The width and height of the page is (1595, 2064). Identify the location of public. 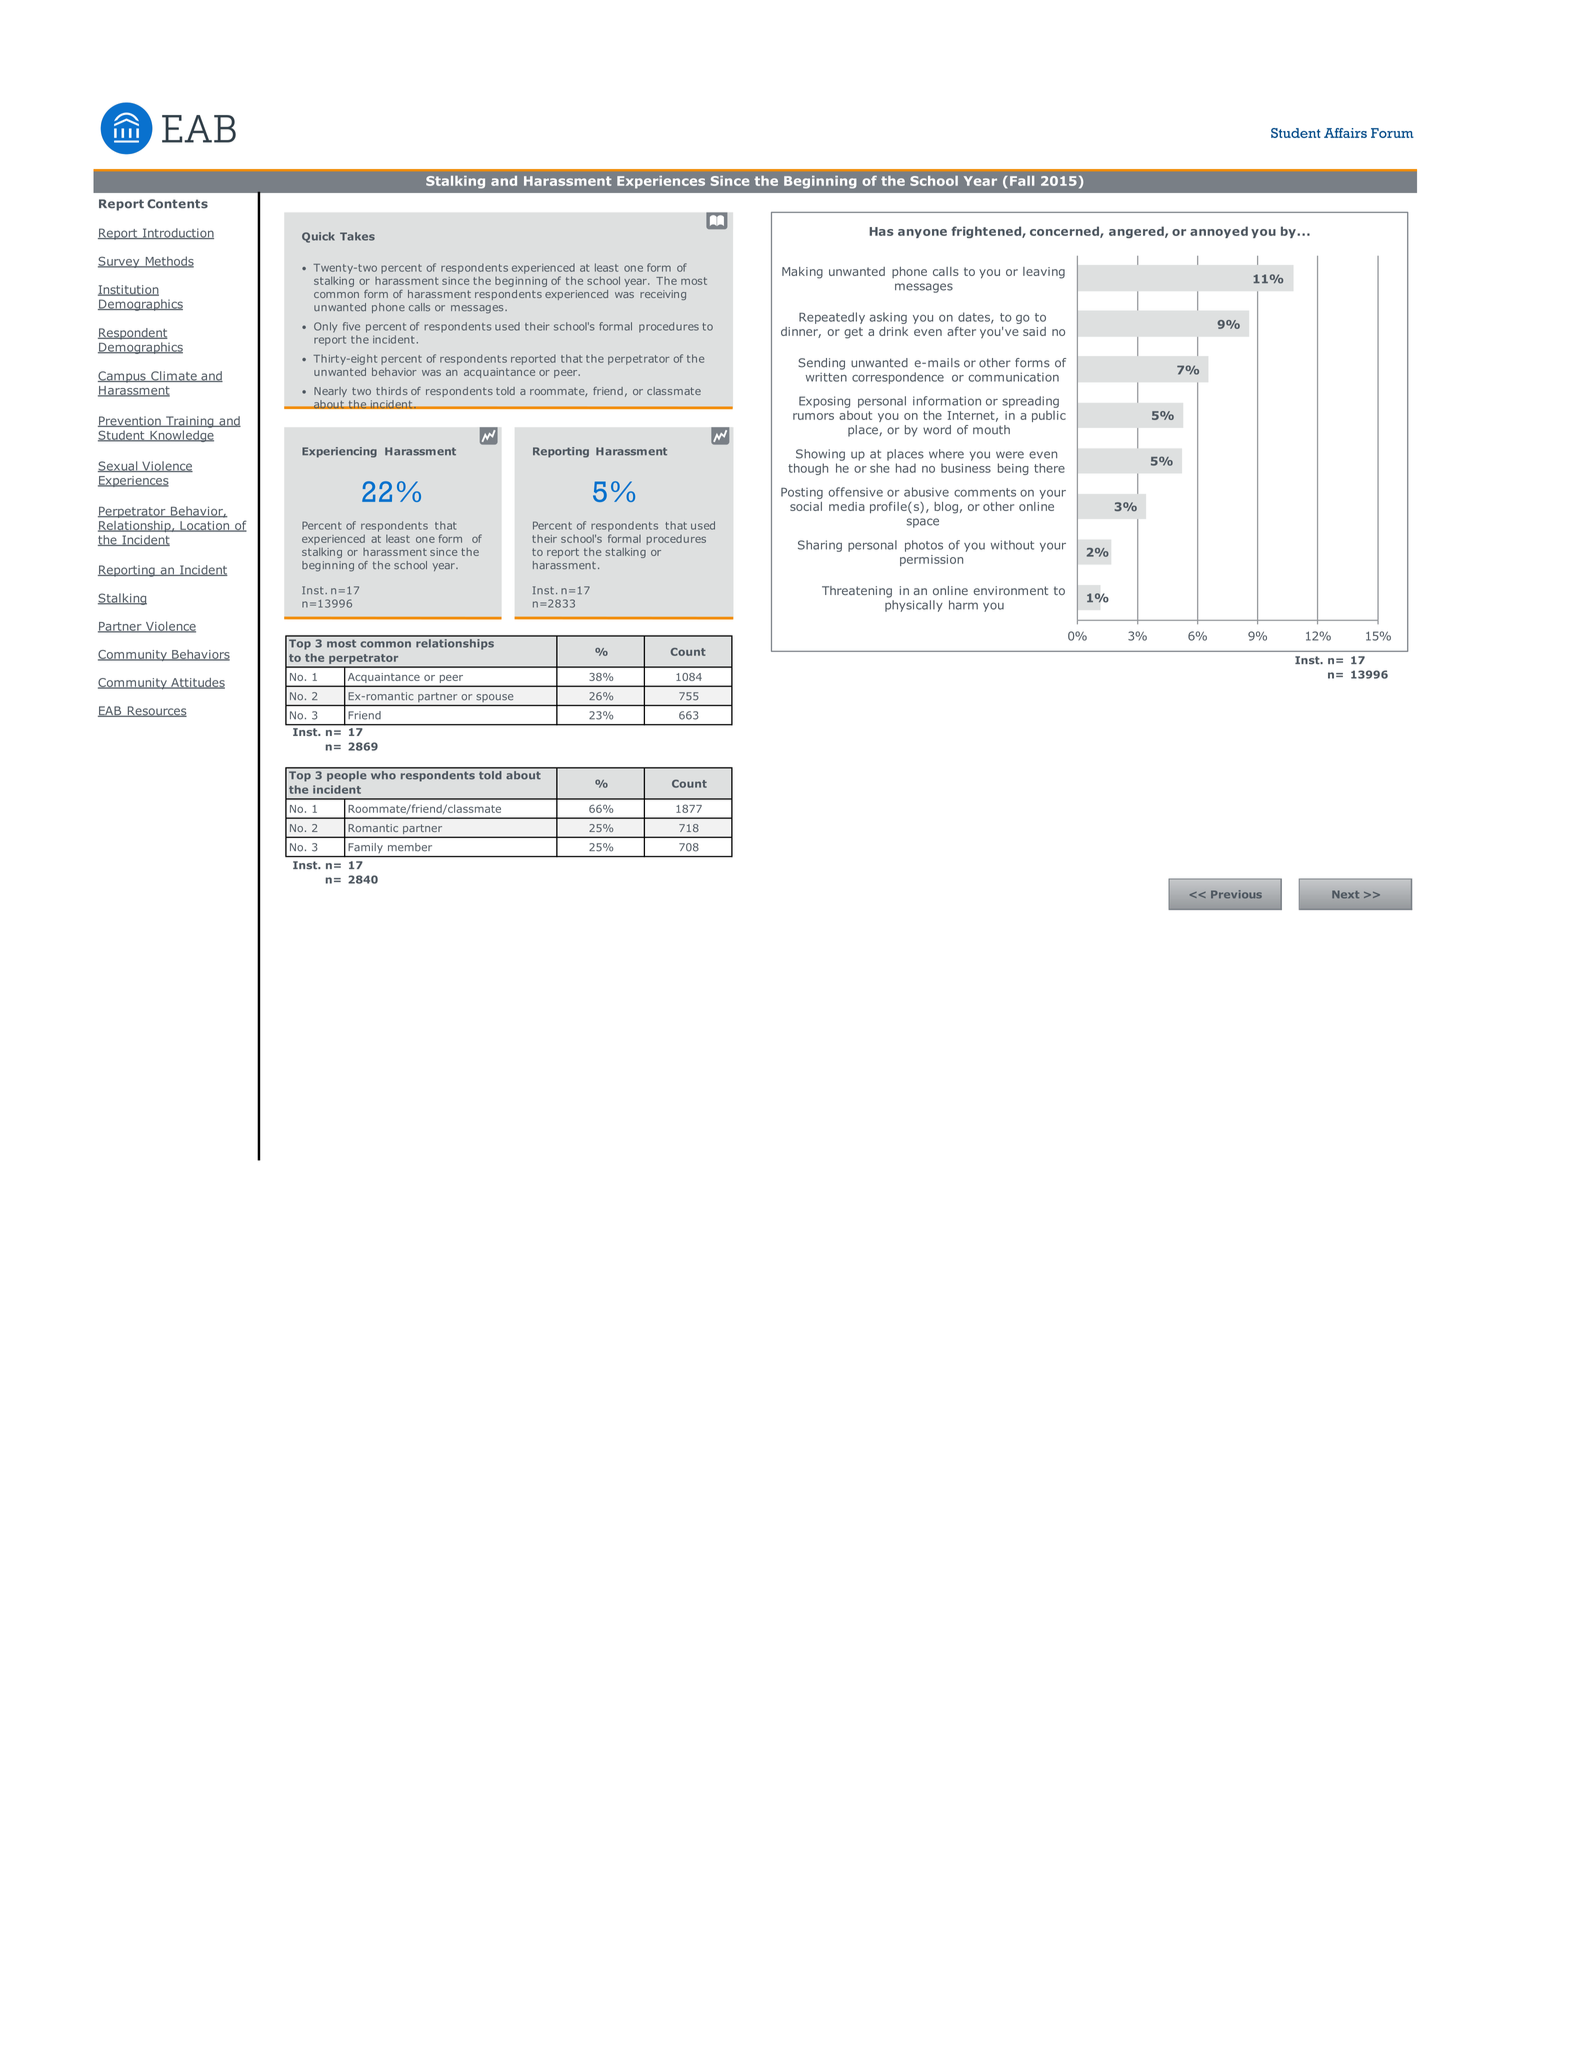
(1049, 416).
